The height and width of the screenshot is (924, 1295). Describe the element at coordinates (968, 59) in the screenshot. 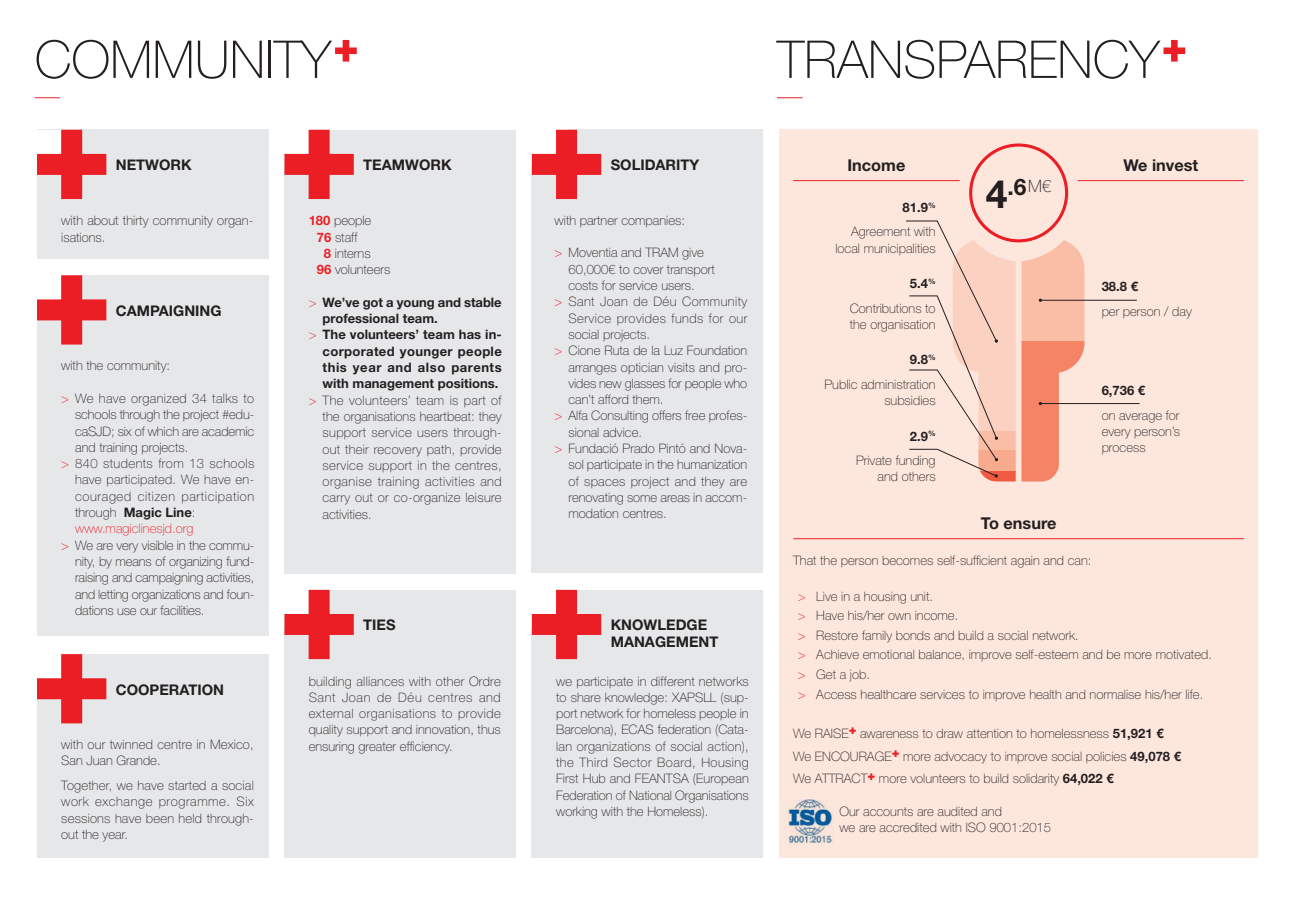

I see `TRANSPARENCY` at that location.
